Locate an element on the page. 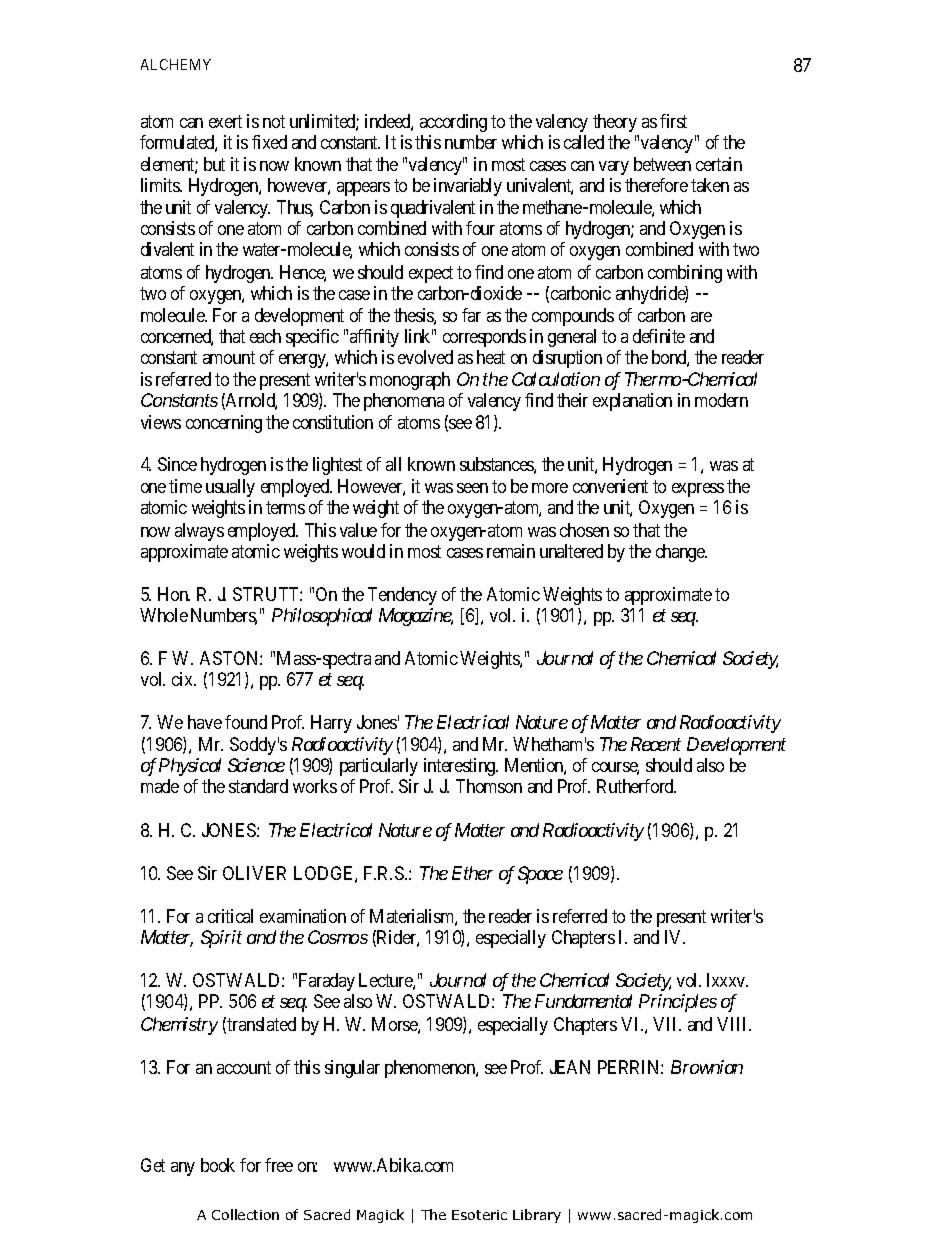 The height and width of the image is (1233, 952). standard is located at coordinates (258, 786).
